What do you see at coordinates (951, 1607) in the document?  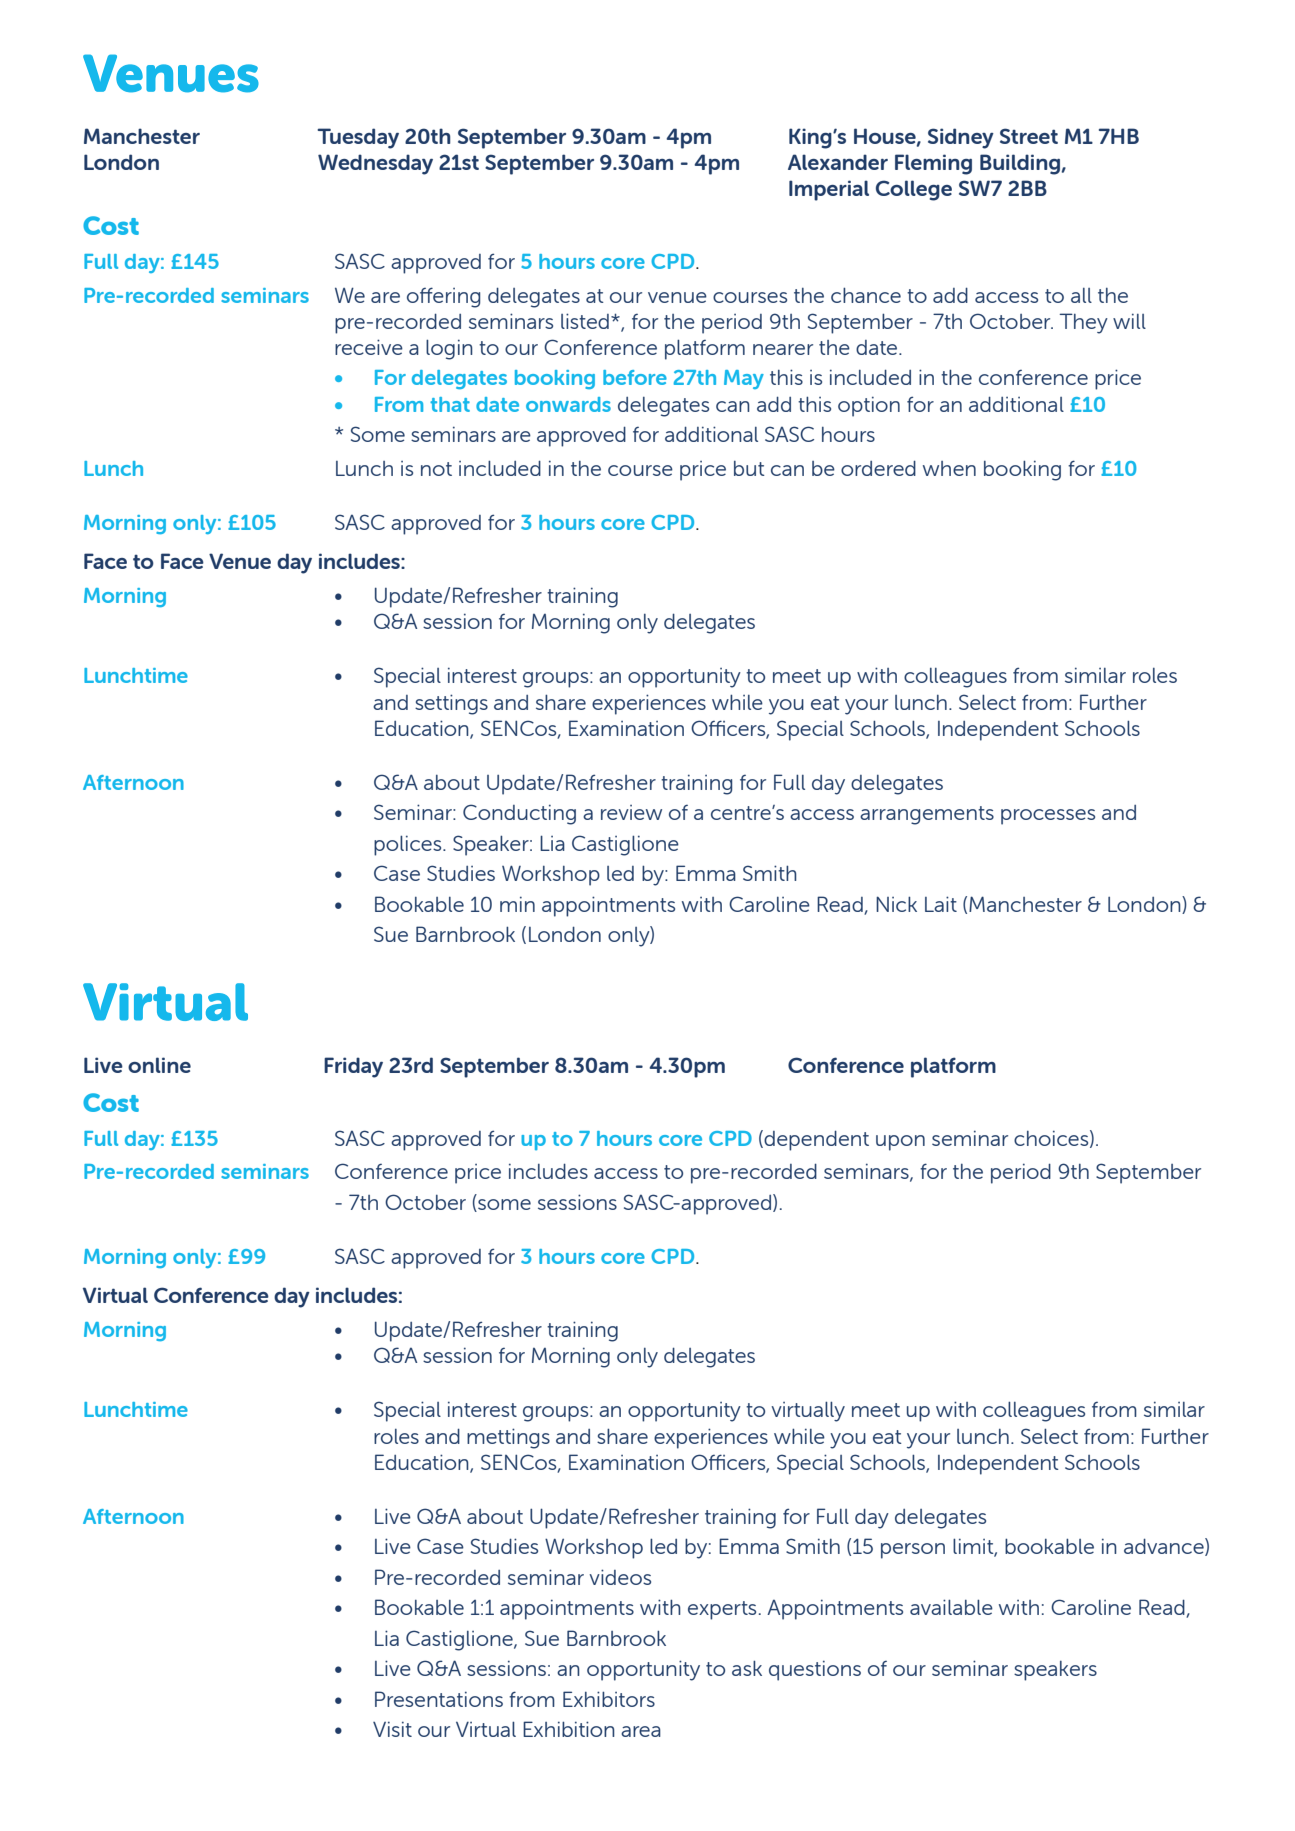 I see `available` at bounding box center [951, 1607].
